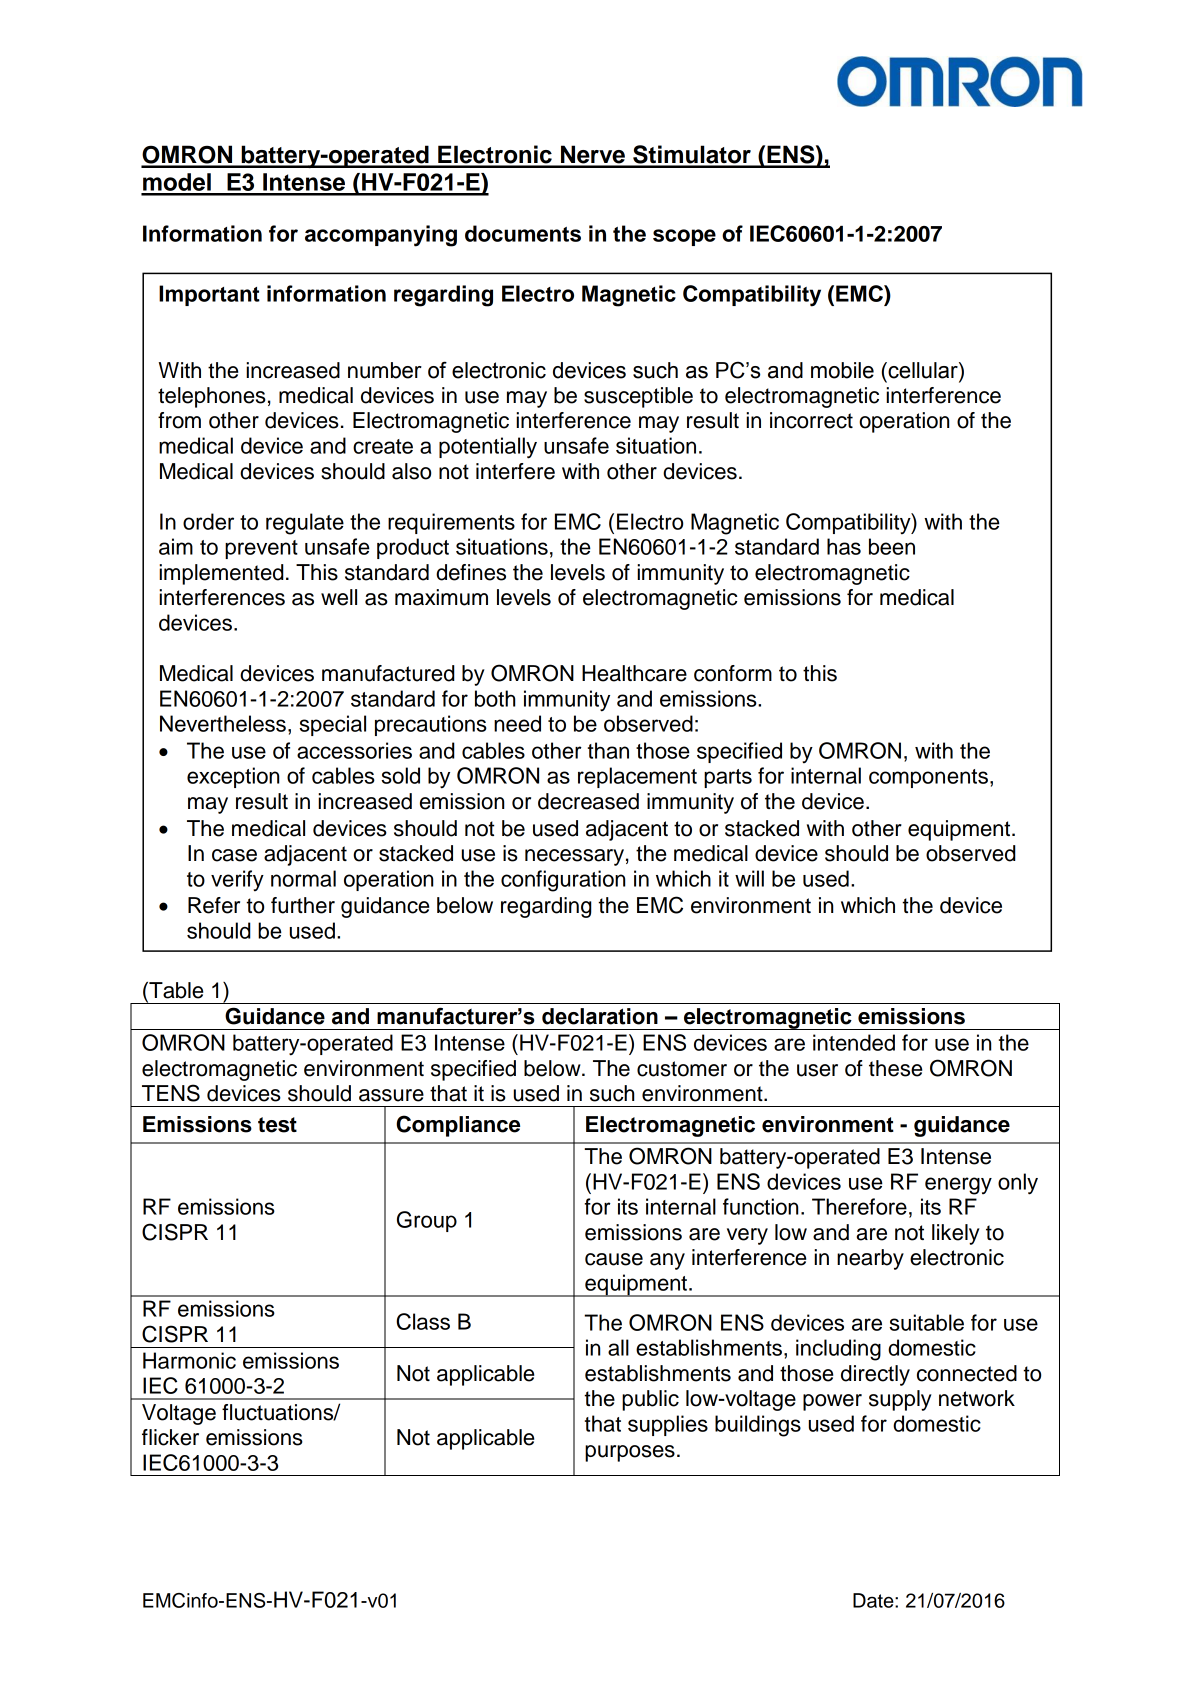 The width and height of the page is (1190, 1683). What do you see at coordinates (209, 295) in the page?
I see `Important` at bounding box center [209, 295].
